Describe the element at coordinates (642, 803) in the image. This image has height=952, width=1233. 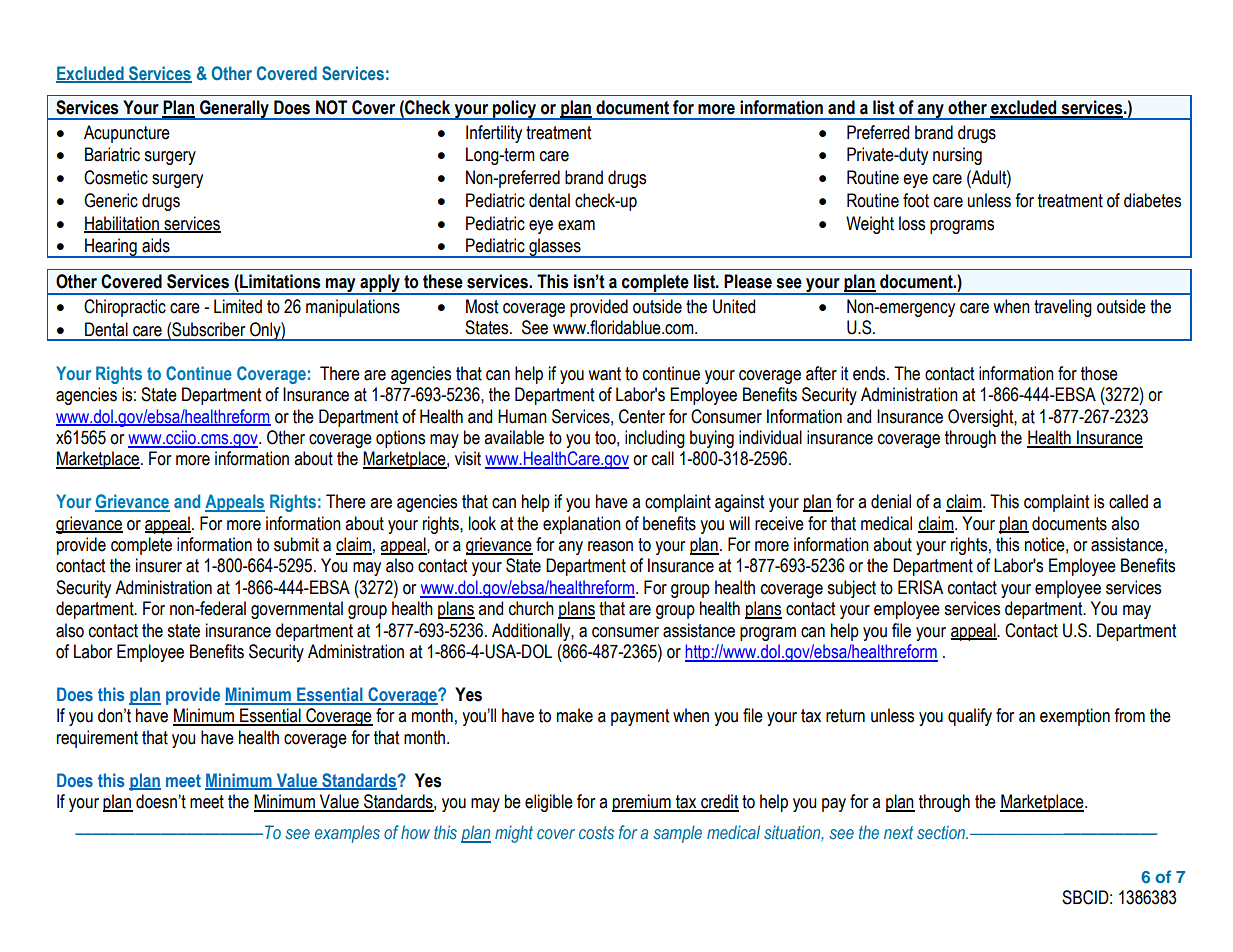
I see `premium` at that location.
